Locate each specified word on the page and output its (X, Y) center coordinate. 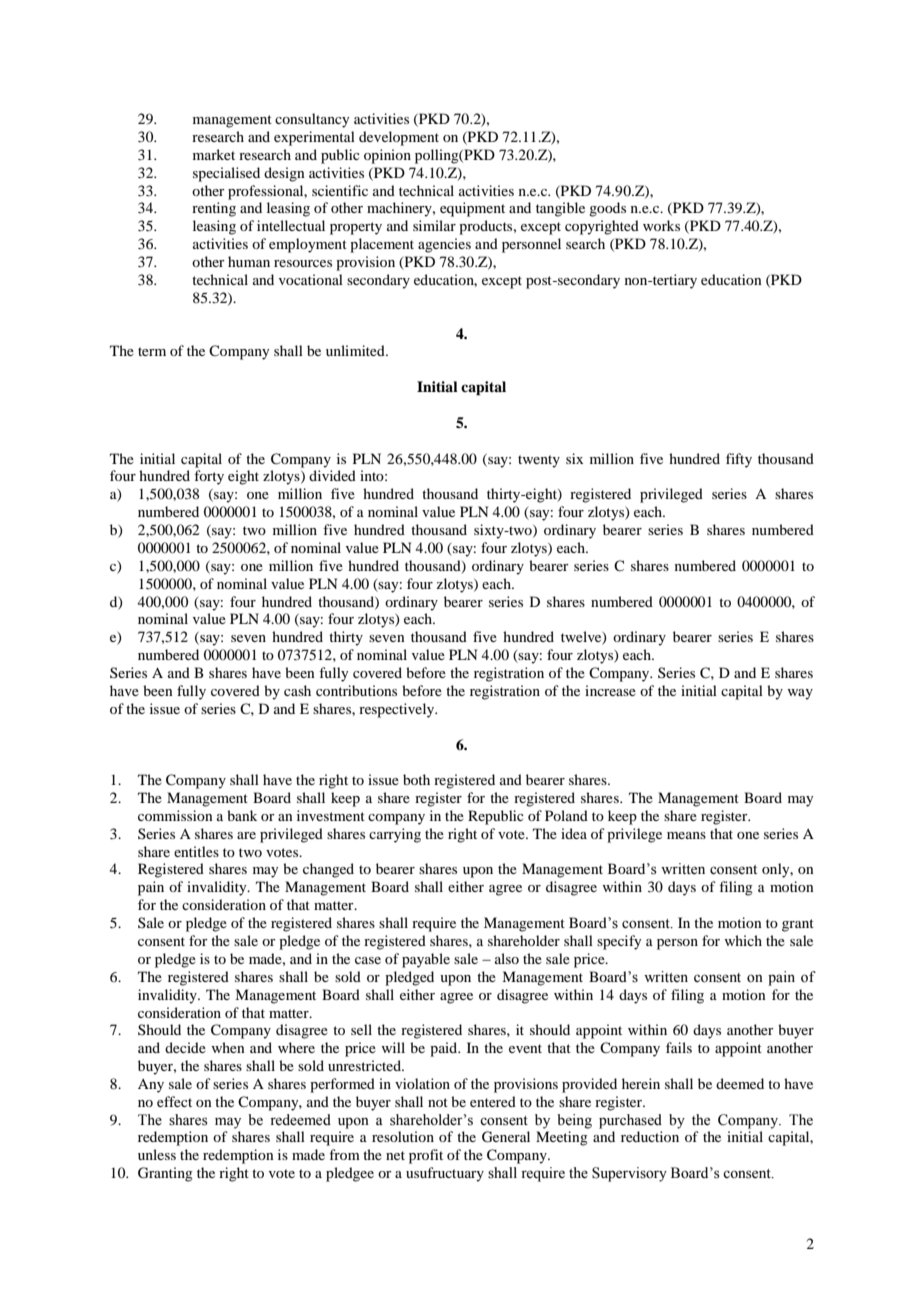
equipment (472, 209)
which (743, 940)
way (800, 694)
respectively (398, 710)
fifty (739, 460)
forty (209, 477)
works (661, 225)
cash (297, 690)
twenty (539, 461)
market (214, 154)
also (507, 958)
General (506, 1137)
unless (157, 1154)
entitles (196, 851)
